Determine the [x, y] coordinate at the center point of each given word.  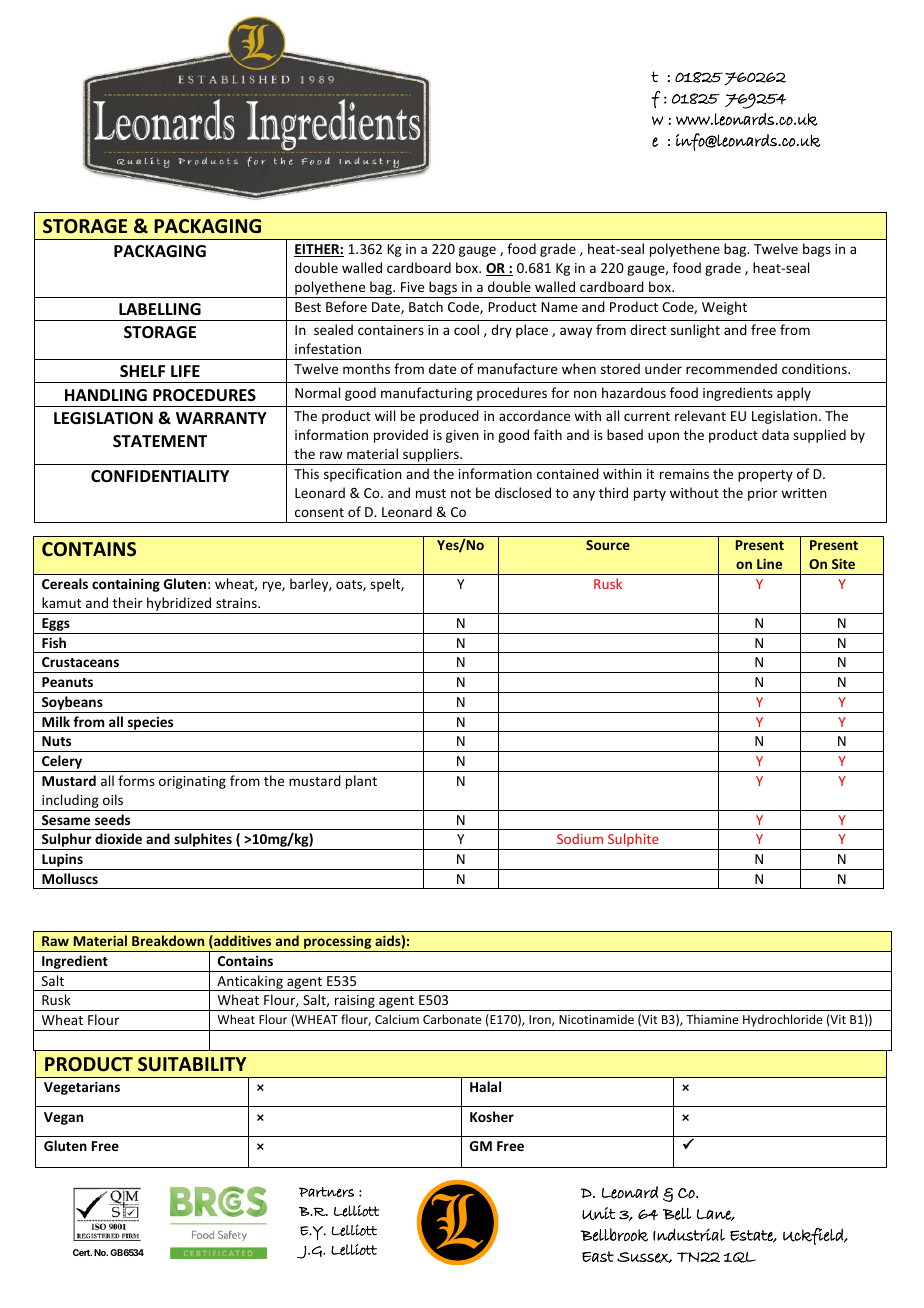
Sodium [580, 838]
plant [361, 782]
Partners [326, 1192]
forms [136, 780]
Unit [599, 1213]
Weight [724, 308]
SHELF [142, 371]
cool [466, 329]
